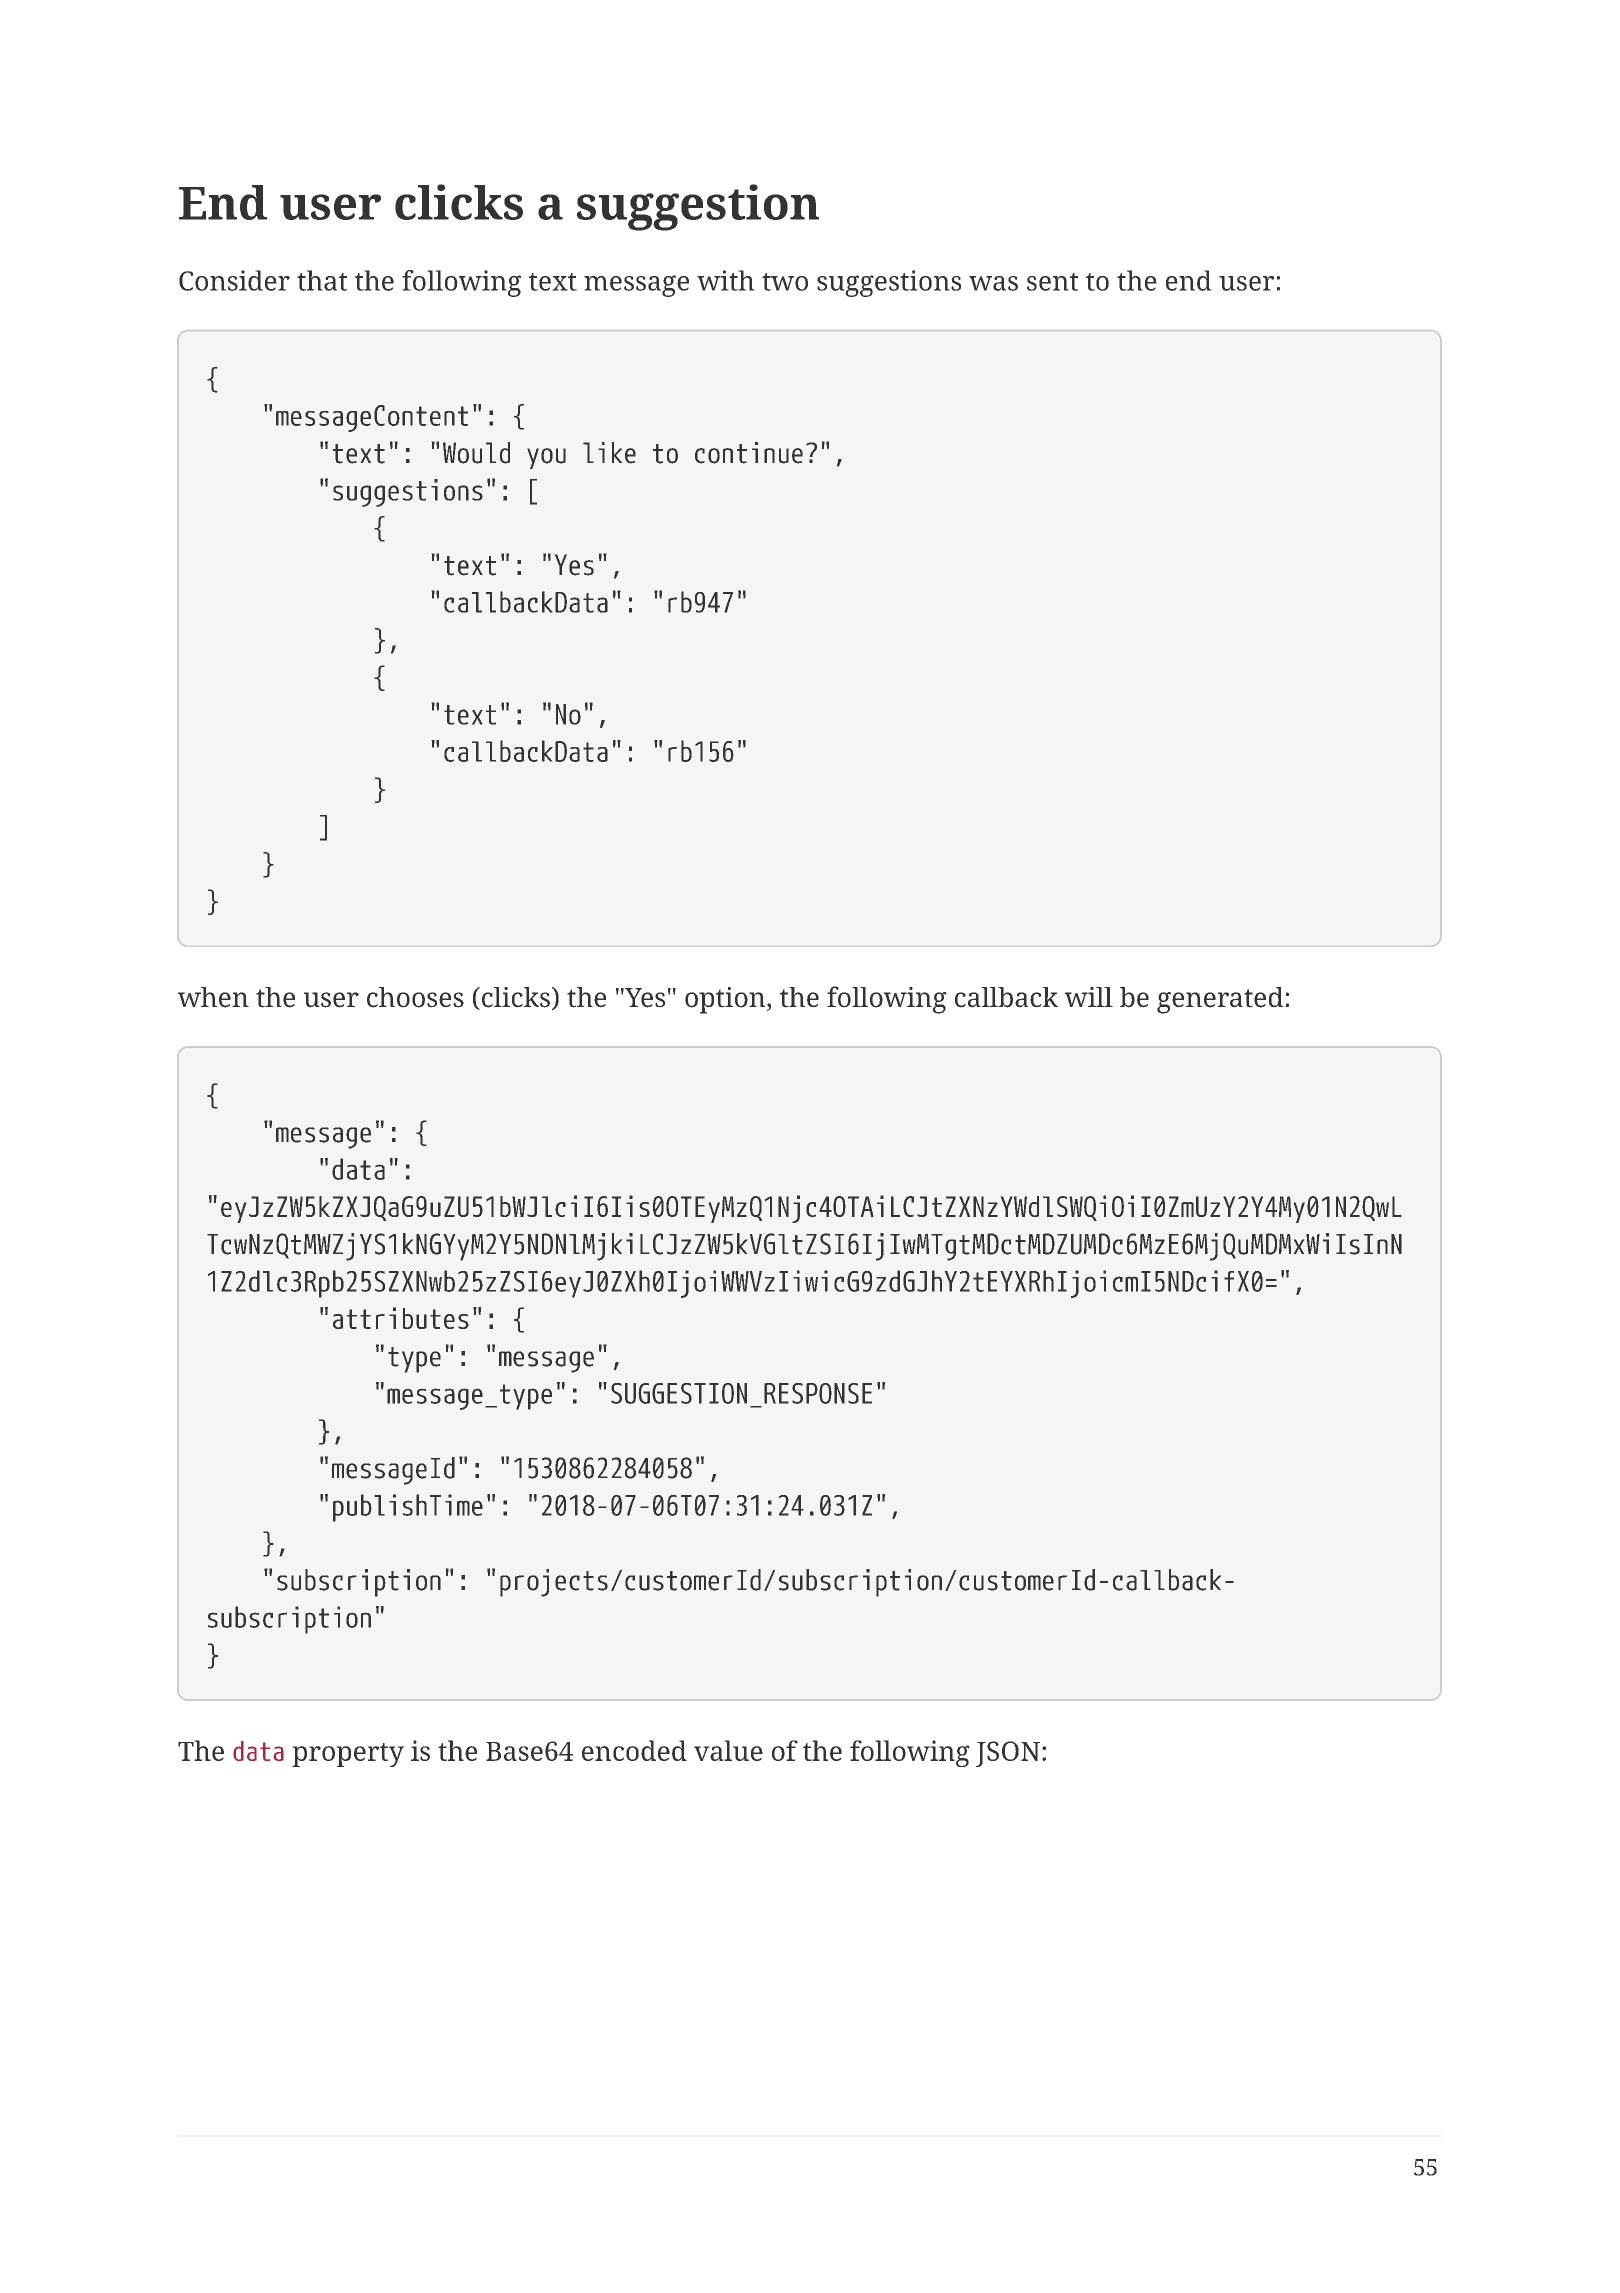 The width and height of the screenshot is (1620, 2293). What do you see at coordinates (415, 997) in the screenshot?
I see `chooses` at bounding box center [415, 997].
